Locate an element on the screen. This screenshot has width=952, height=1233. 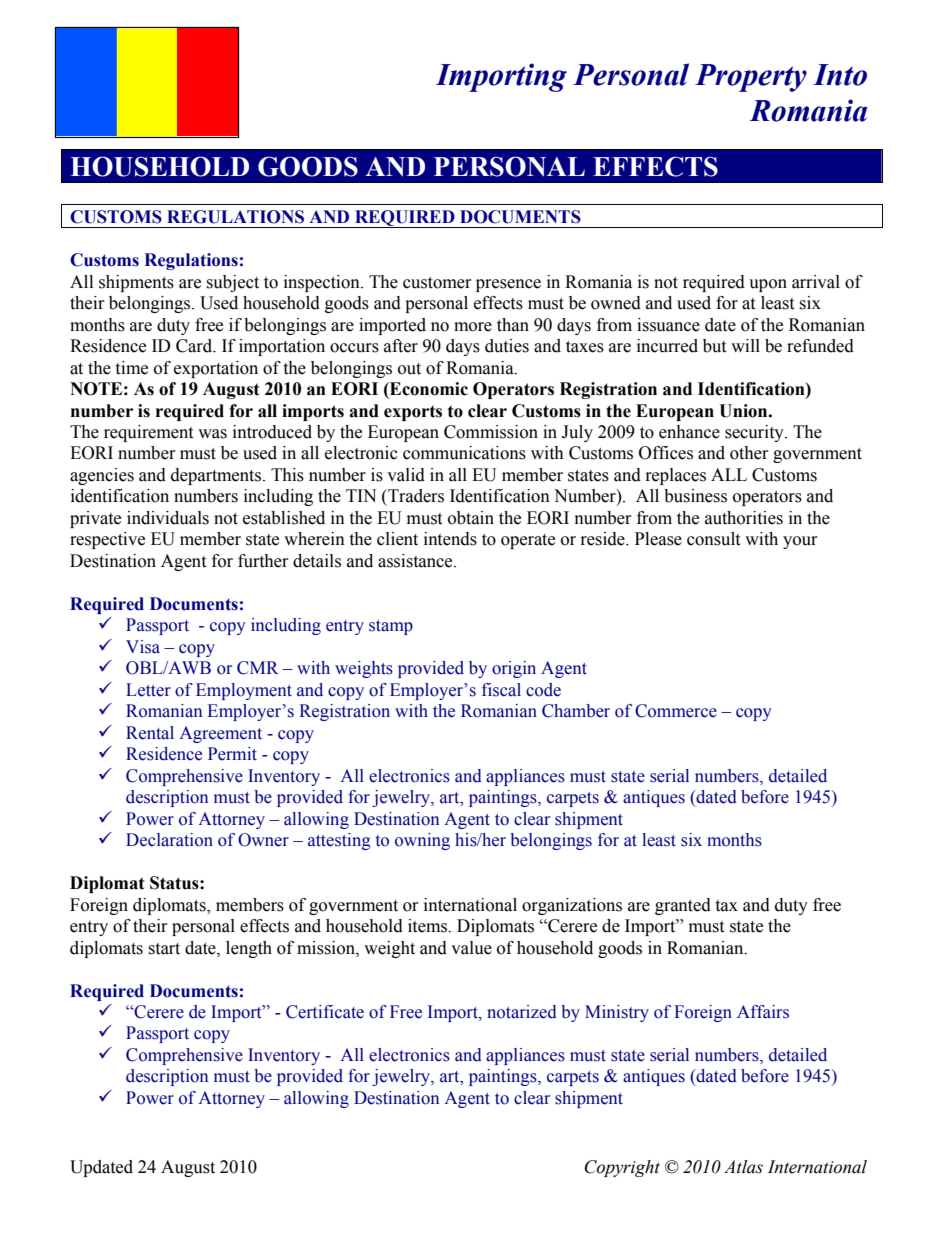
notarized is located at coordinates (522, 1012).
